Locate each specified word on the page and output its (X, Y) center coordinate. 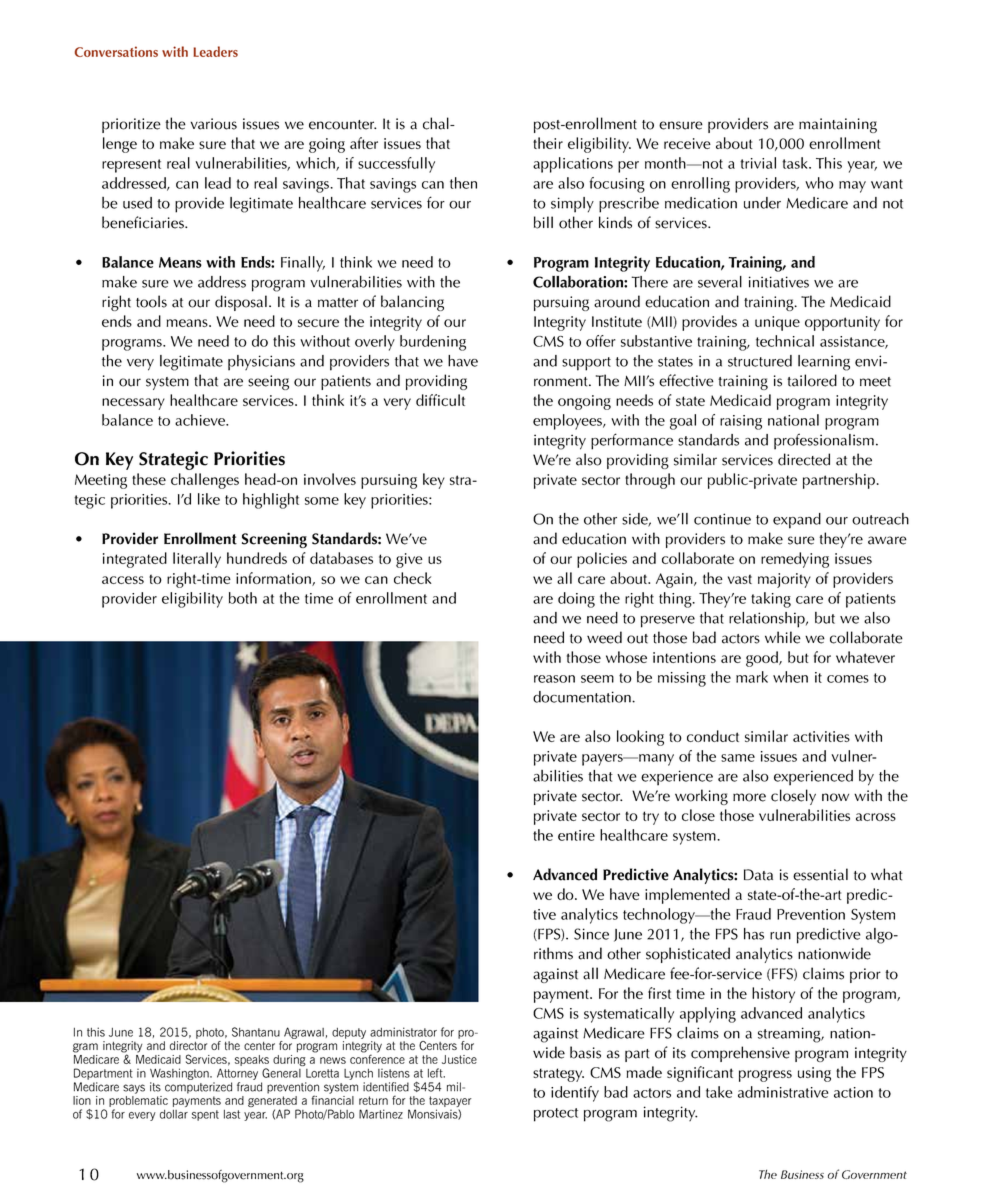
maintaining (838, 125)
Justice (459, 1059)
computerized (198, 1088)
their (548, 143)
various (214, 124)
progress (765, 1076)
